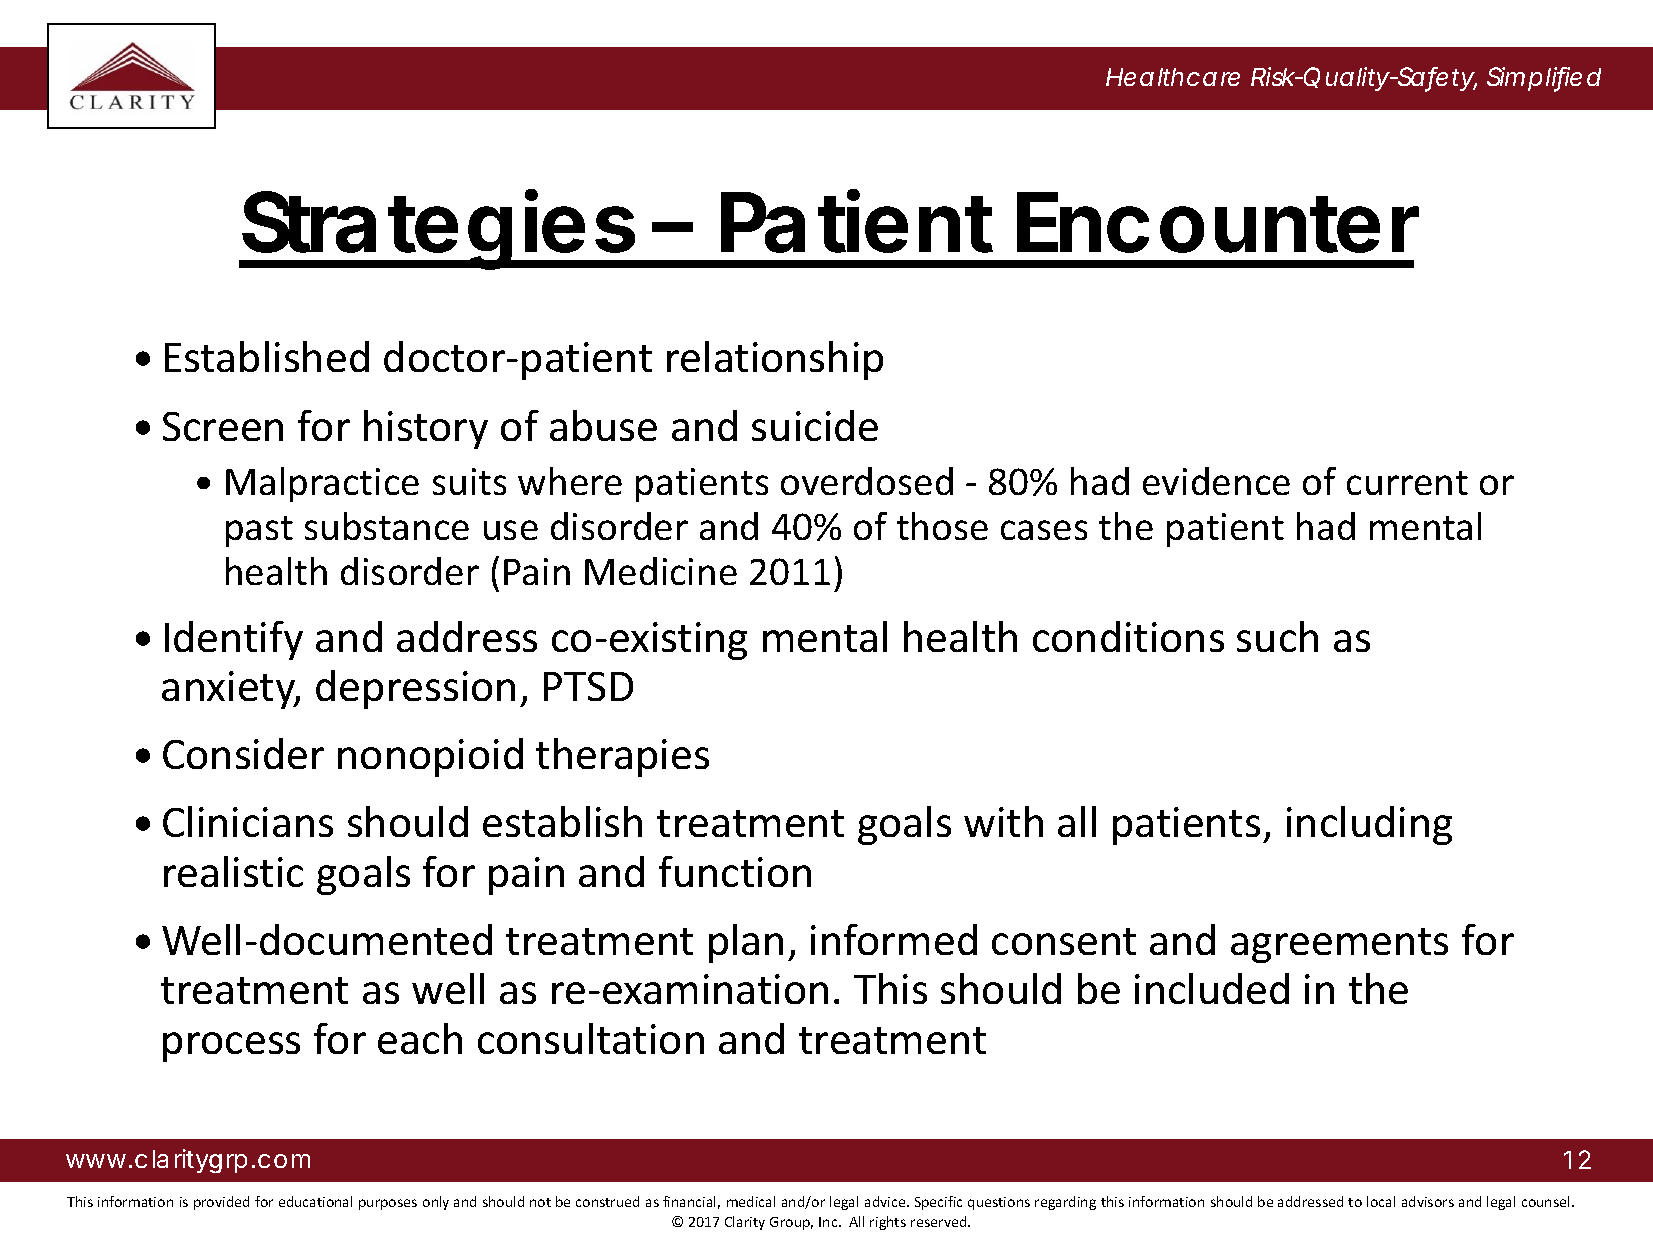  What do you see at coordinates (1003, 821) in the screenshot?
I see `with` at bounding box center [1003, 821].
